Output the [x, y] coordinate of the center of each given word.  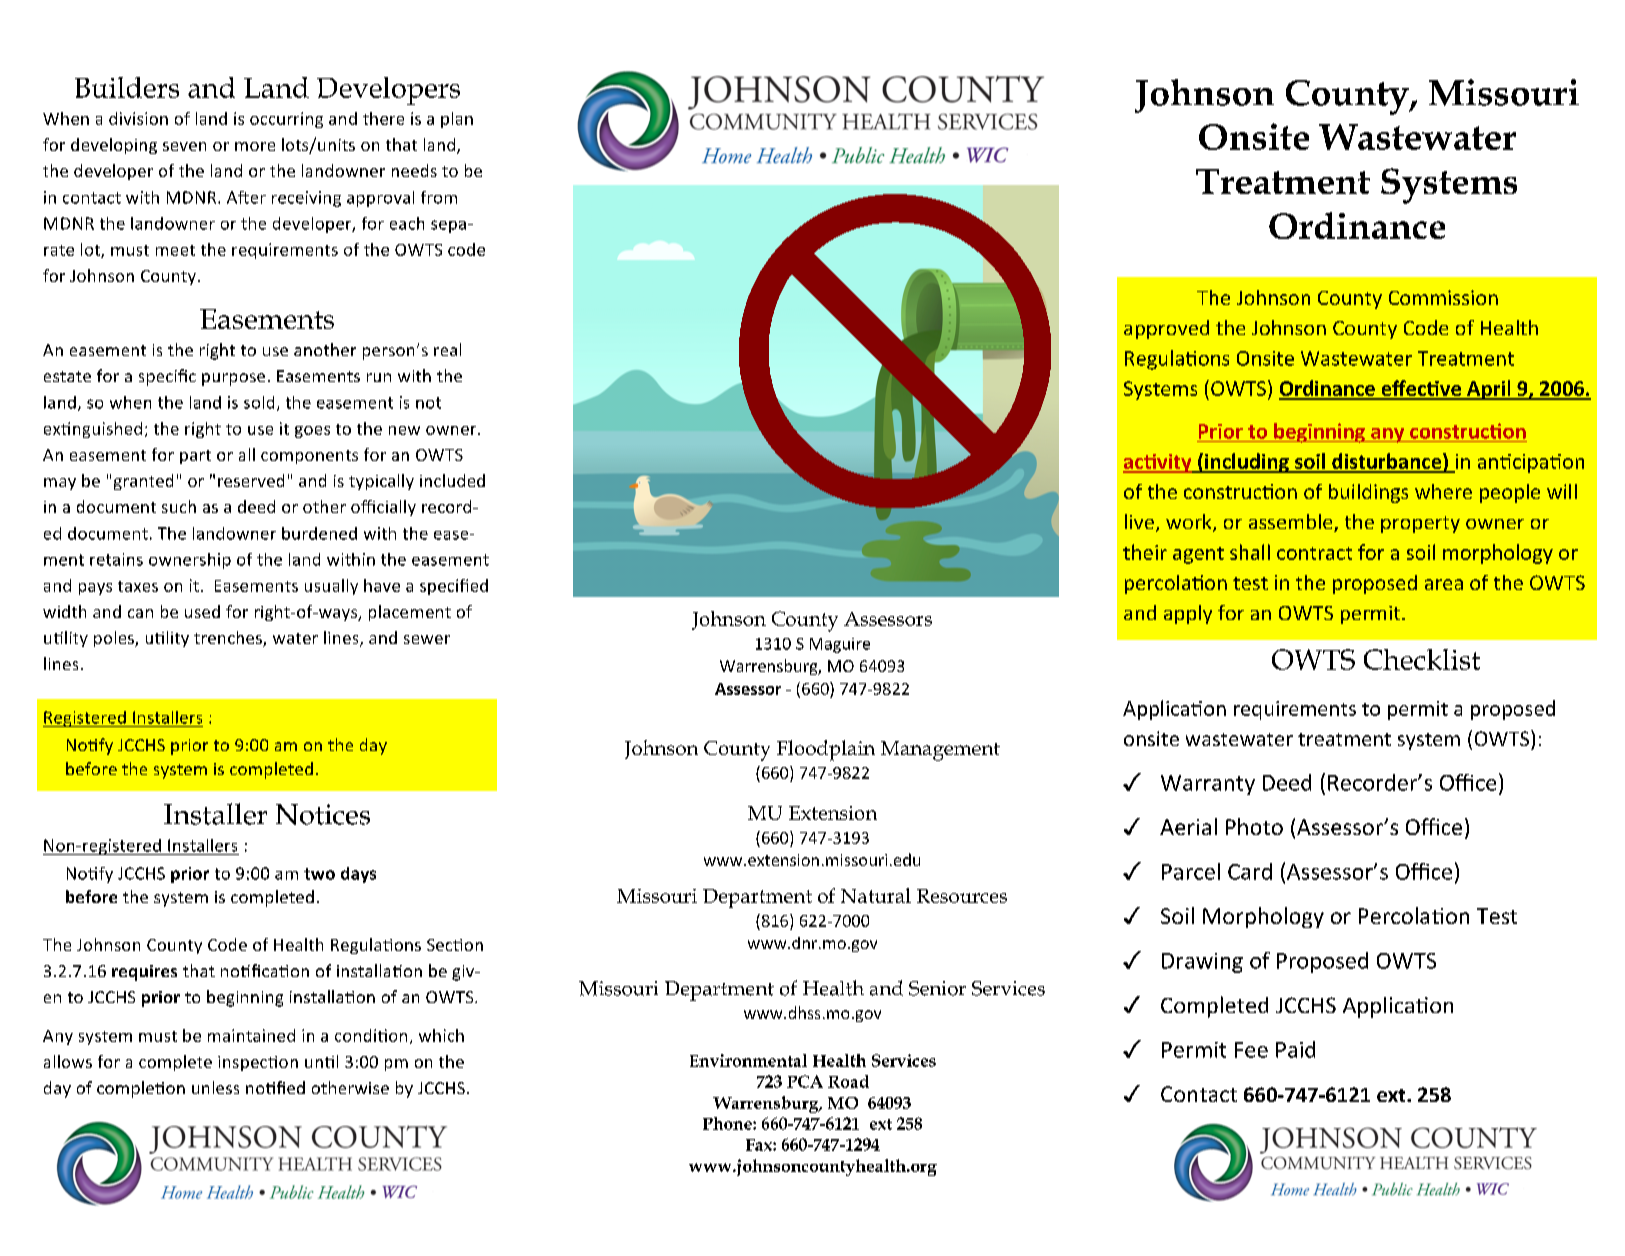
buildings [1368, 493]
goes [312, 432]
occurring [286, 120]
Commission [1443, 297]
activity [1158, 463]
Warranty [1208, 785]
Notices [323, 814]
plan [457, 120]
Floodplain [826, 750]
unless [215, 1087]
